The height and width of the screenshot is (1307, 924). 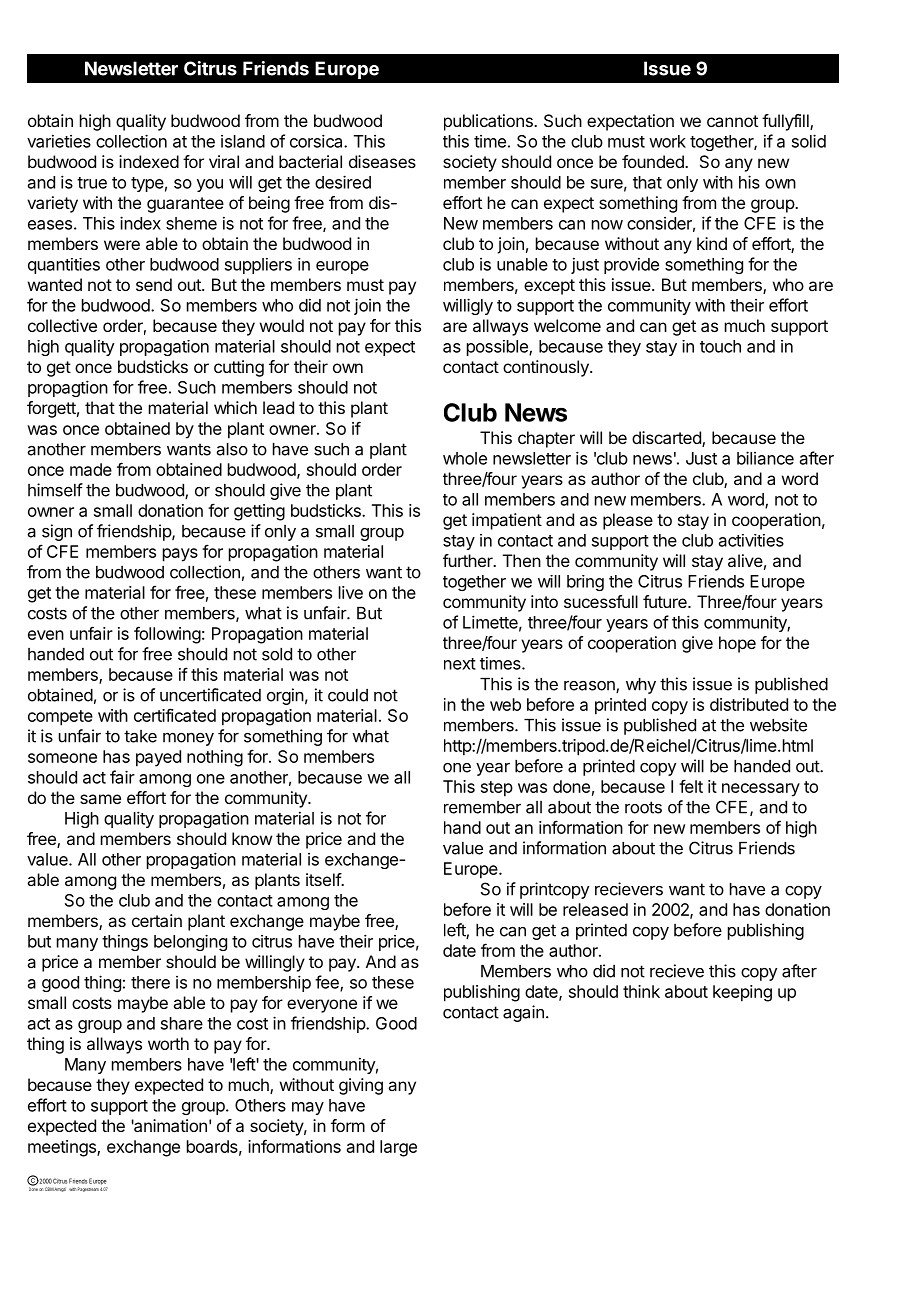 I want to click on following, so click(x=167, y=635).
